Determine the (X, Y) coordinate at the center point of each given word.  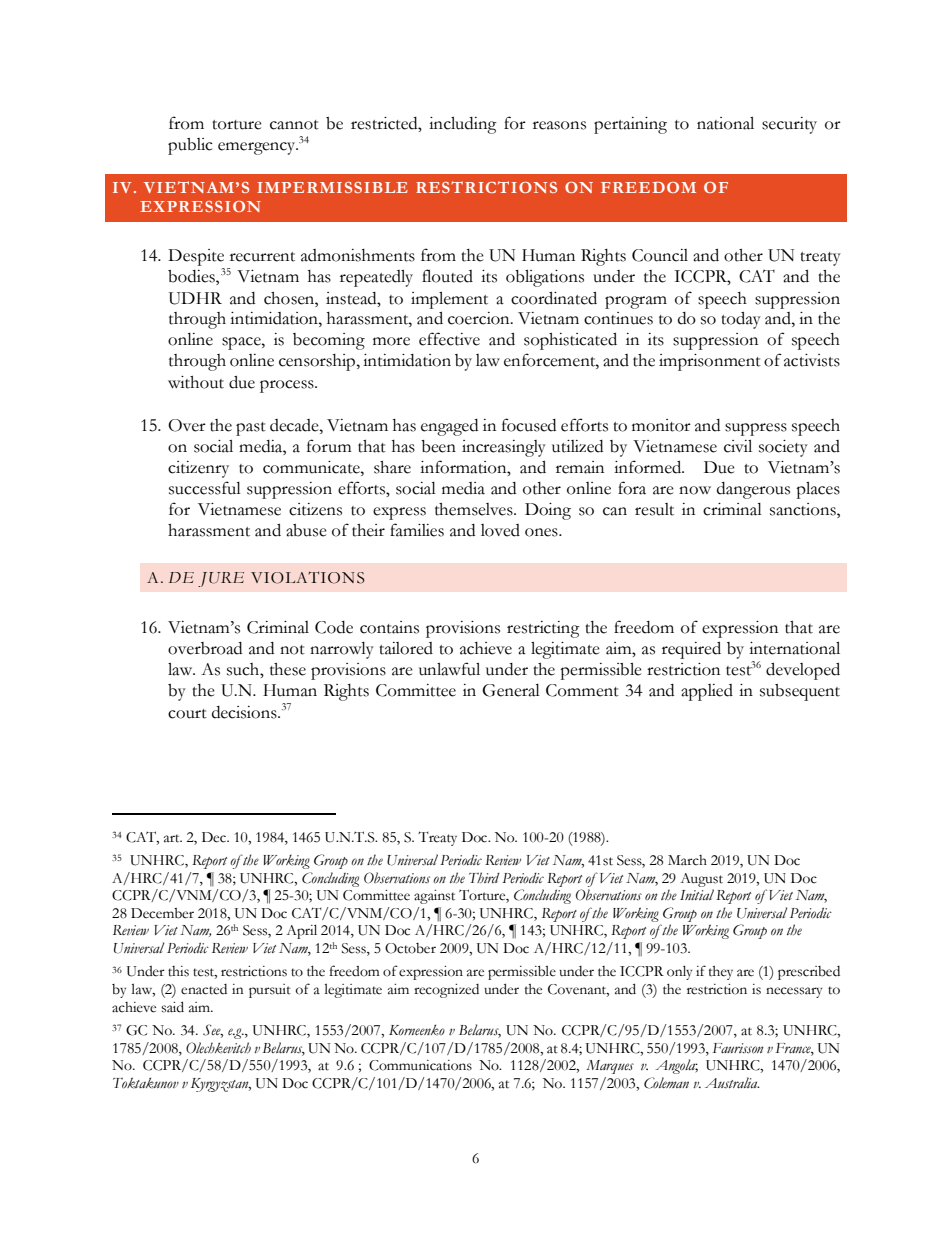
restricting (543, 629)
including (463, 125)
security (789, 125)
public (190, 146)
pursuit (270, 991)
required (691, 650)
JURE (221, 579)
